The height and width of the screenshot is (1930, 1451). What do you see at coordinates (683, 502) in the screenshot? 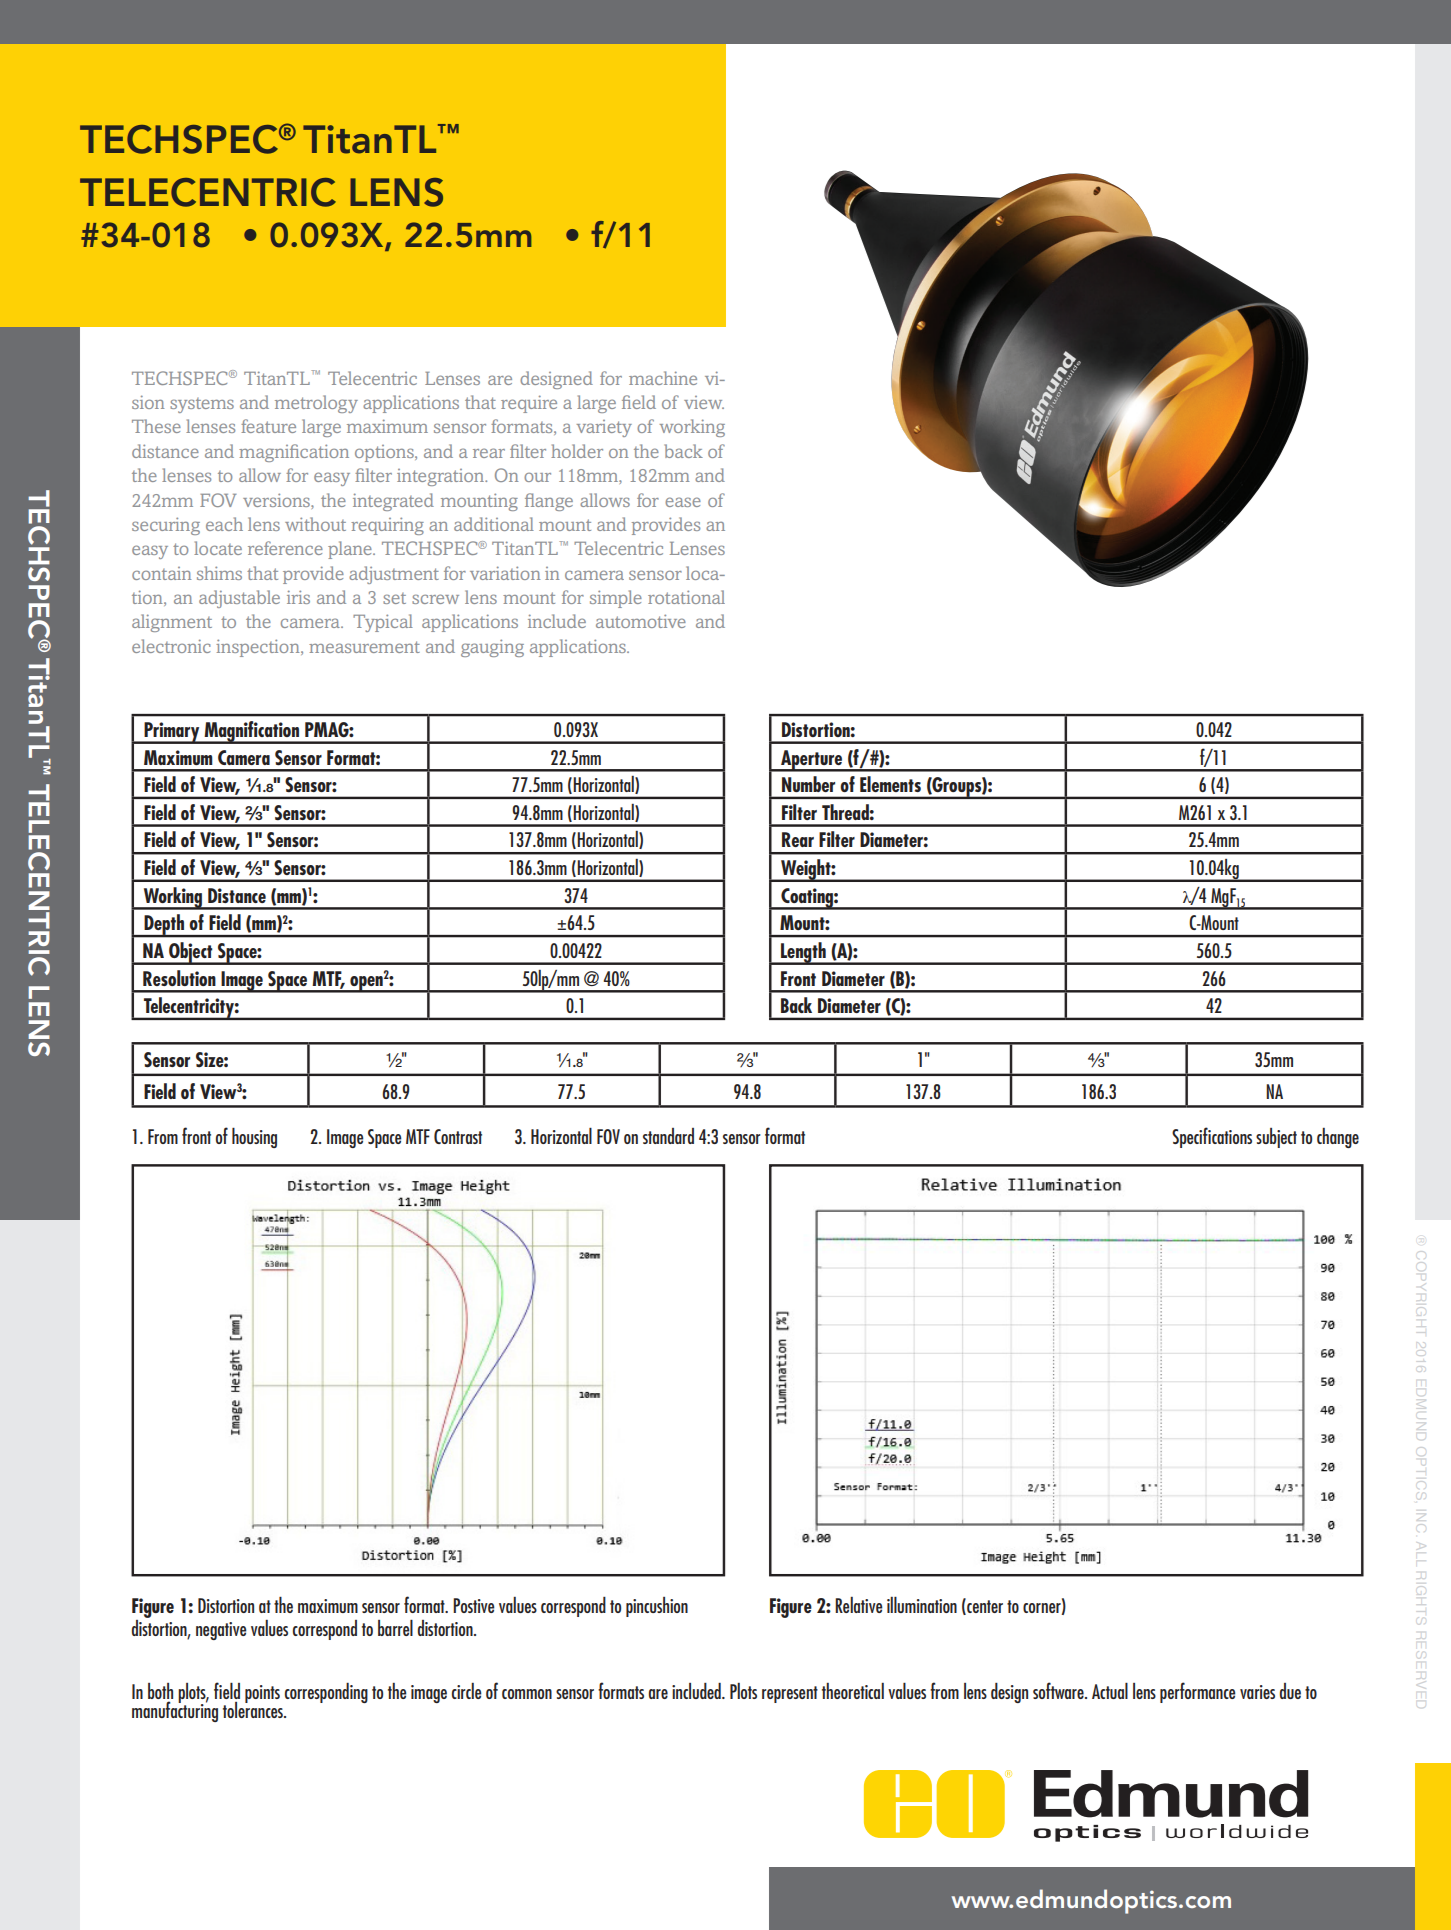
I see `ease` at bounding box center [683, 502].
